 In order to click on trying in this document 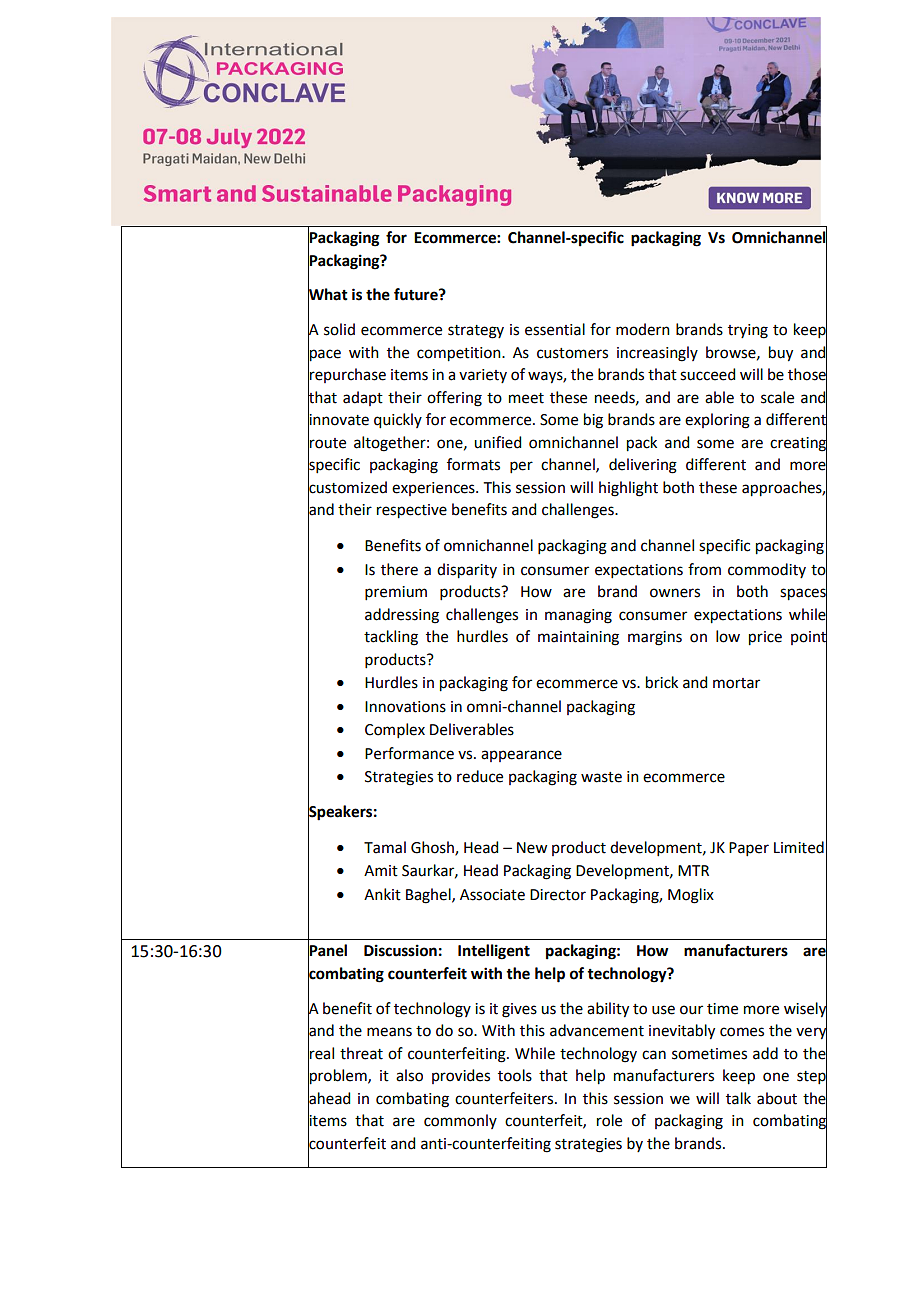, I will do `click(748, 331)`.
